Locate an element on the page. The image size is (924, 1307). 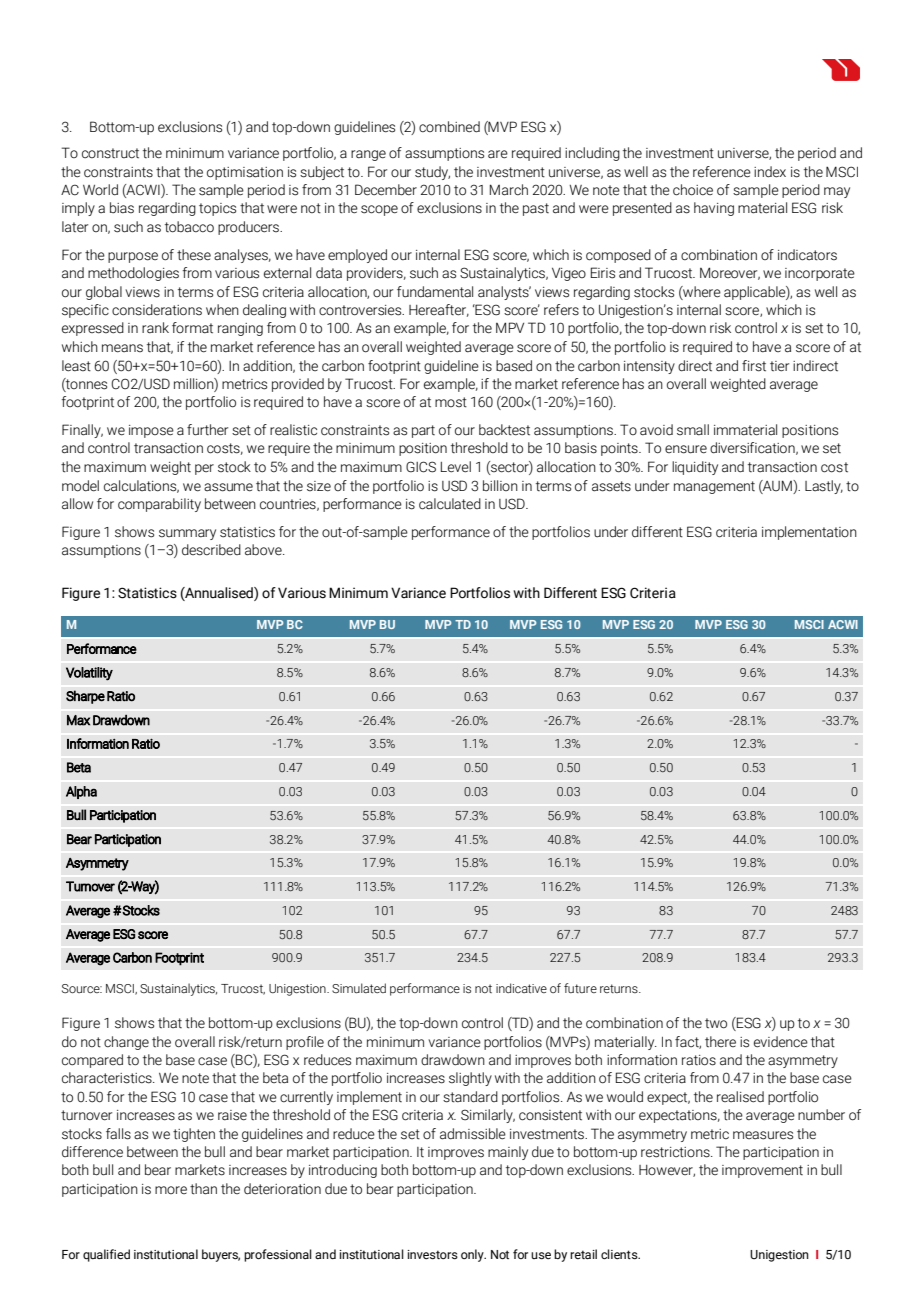
first is located at coordinates (754, 366).
